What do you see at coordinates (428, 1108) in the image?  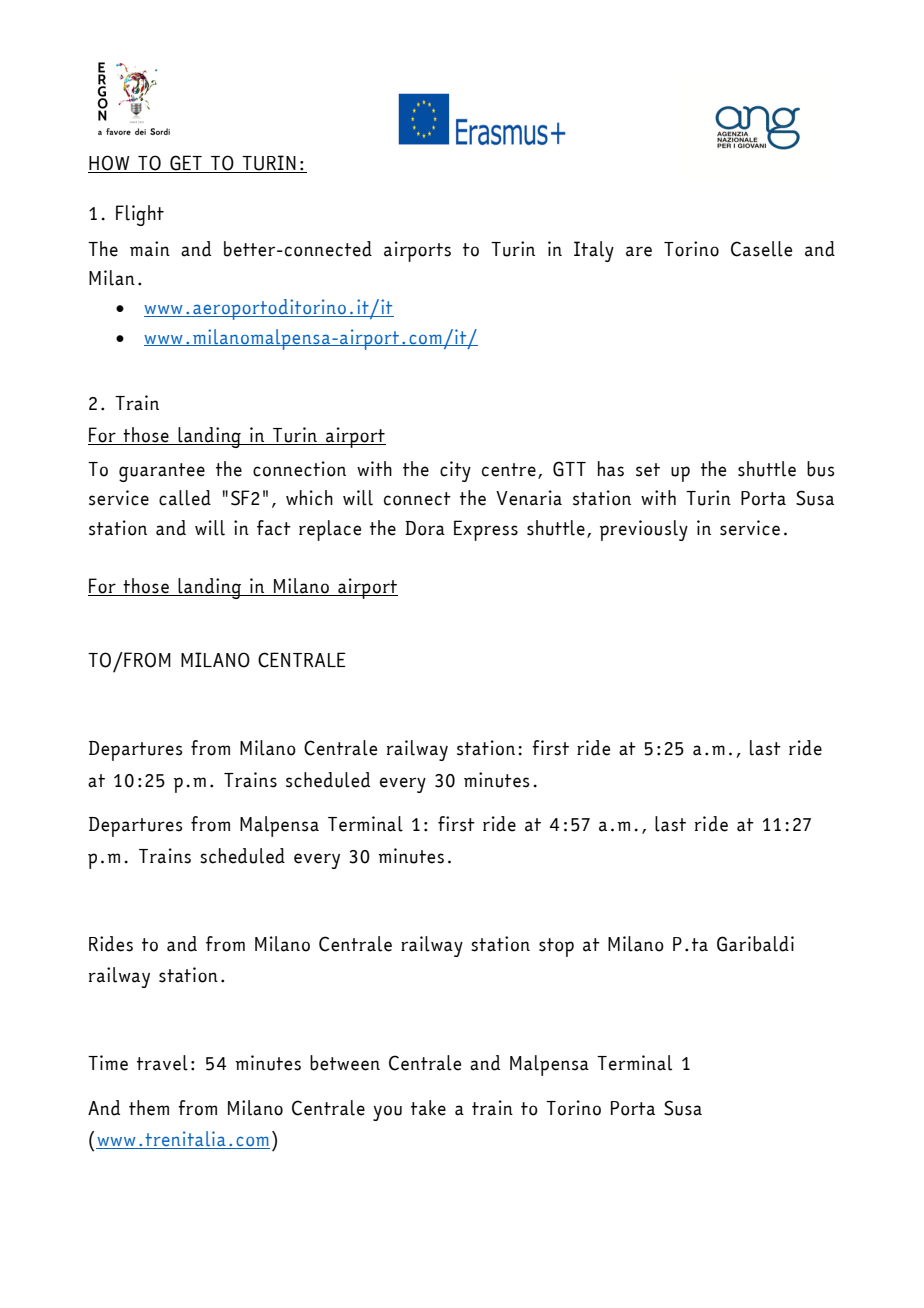 I see `take` at bounding box center [428, 1108].
